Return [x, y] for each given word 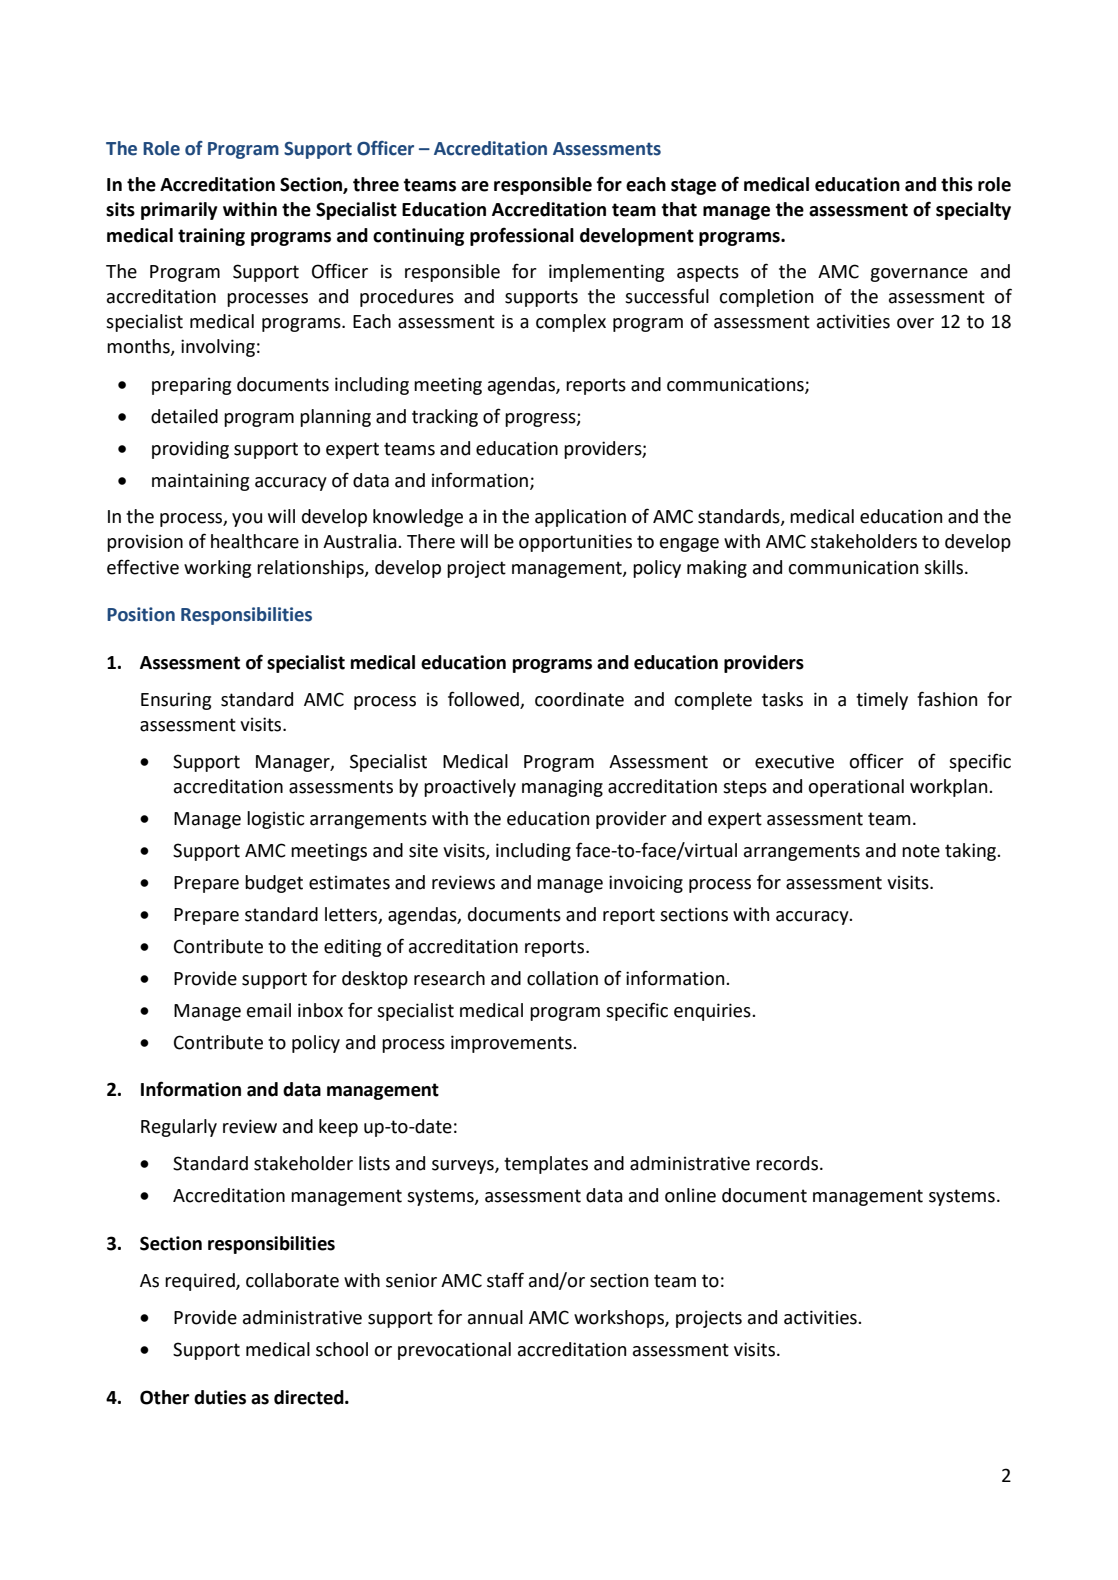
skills [945, 567]
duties [220, 1397]
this [957, 184]
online [690, 1195]
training [211, 237]
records [787, 1163]
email [269, 1010]
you [247, 520]
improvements [512, 1044]
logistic [276, 820]
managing [562, 788]
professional [522, 236]
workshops [620, 1319]
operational [856, 788]
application [580, 518]
